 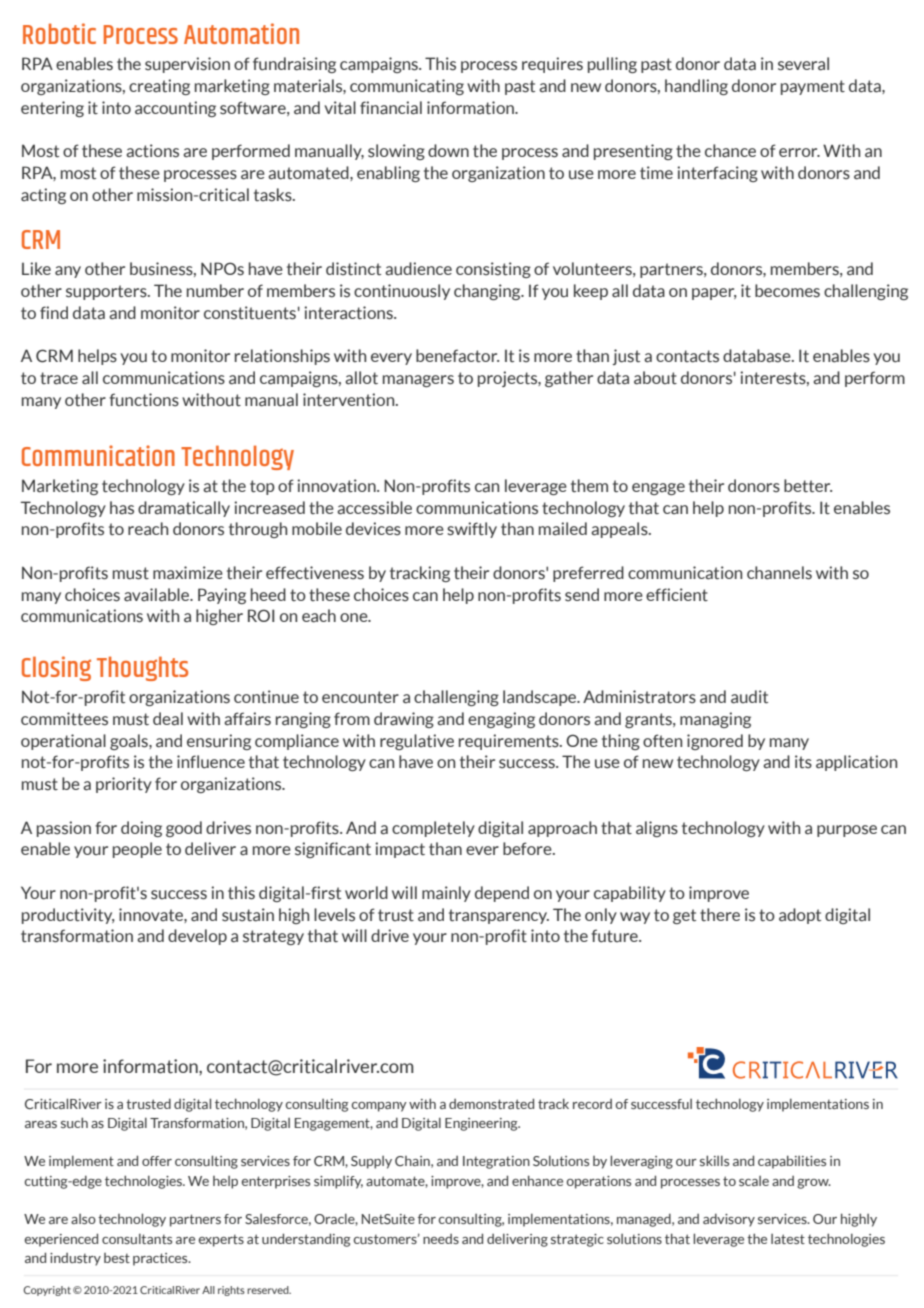 What do you see at coordinates (813, 87) in the page?
I see `payment` at bounding box center [813, 87].
